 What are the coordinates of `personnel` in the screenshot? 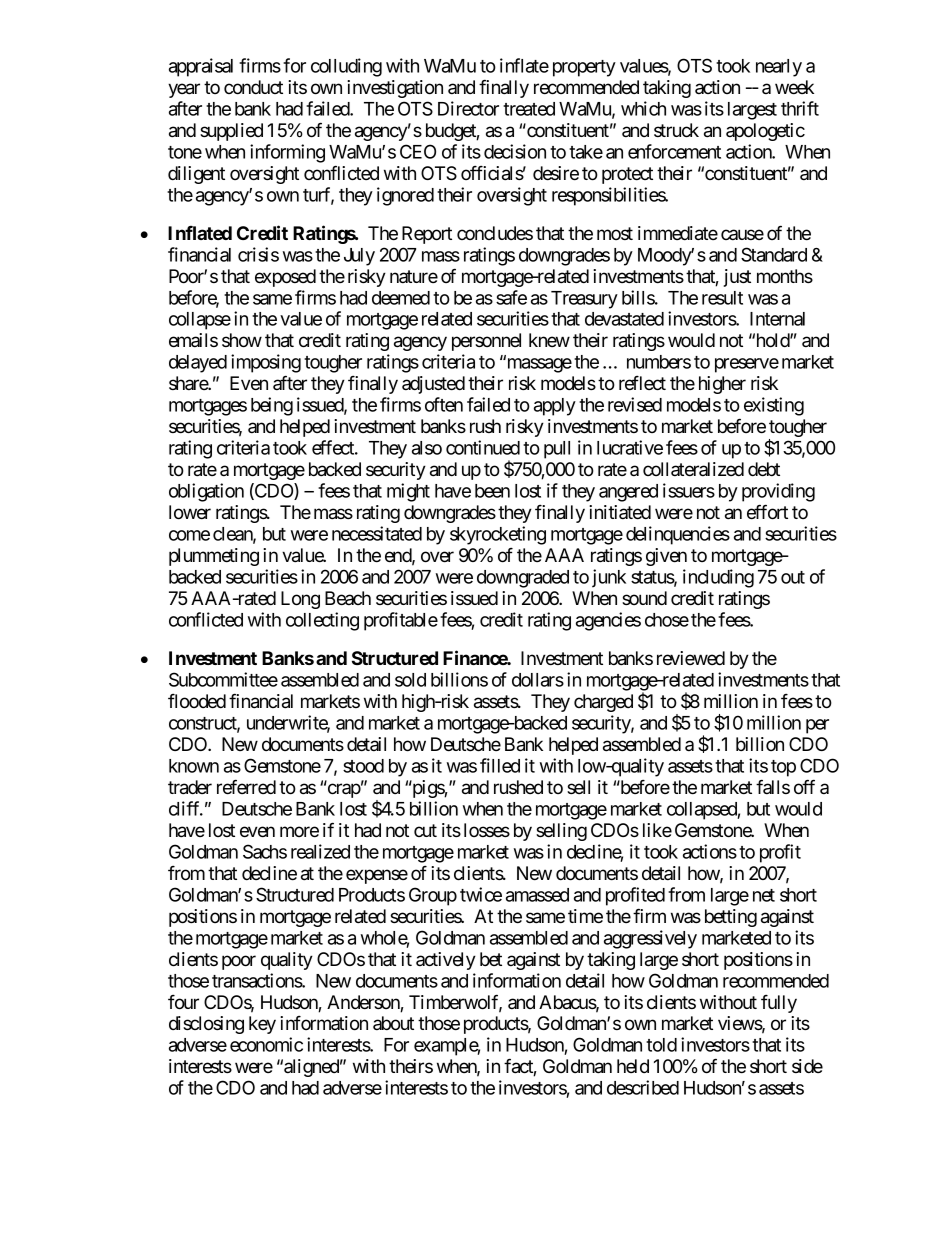 It's located at (486, 342).
